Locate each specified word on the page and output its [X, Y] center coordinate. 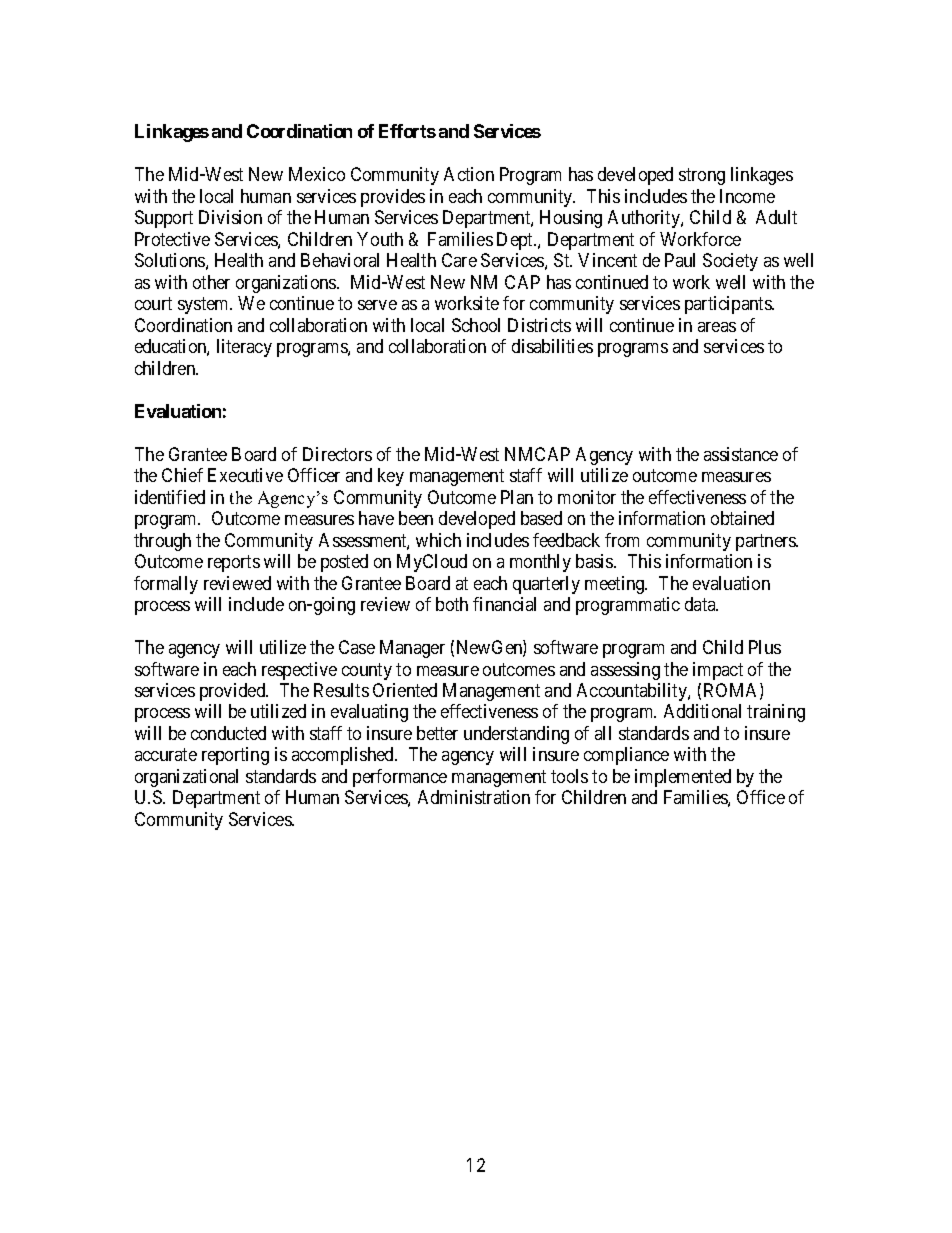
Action [469, 174]
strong [702, 177]
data [701, 604]
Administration [474, 797]
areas [717, 327]
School [476, 325]
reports [234, 563]
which [438, 540]
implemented [683, 778]
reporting [235, 756]
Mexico [317, 174]
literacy [244, 348]
